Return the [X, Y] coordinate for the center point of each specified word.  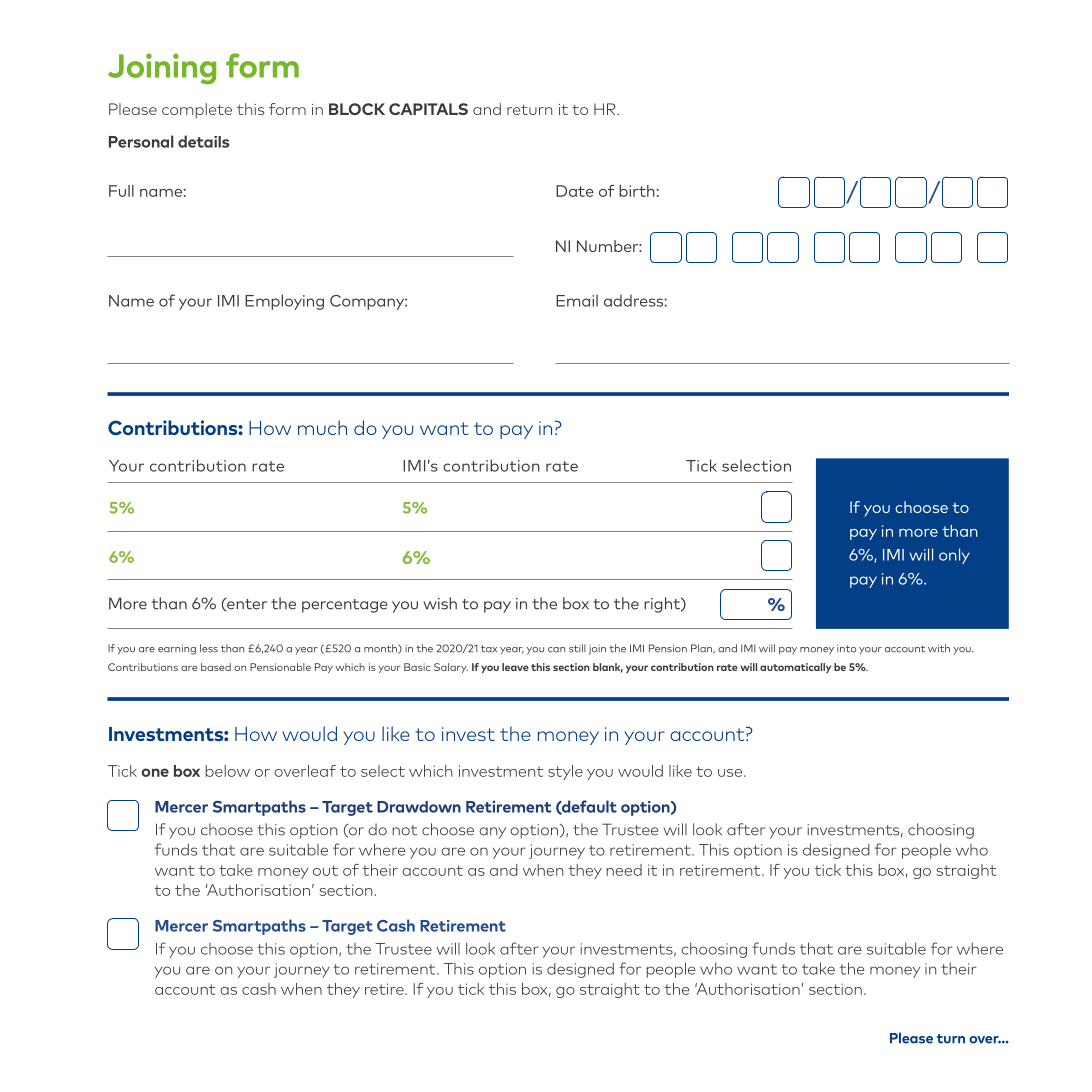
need [624, 870]
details [203, 141]
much [322, 427]
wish [440, 603]
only [954, 556]
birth [637, 191]
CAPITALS [428, 109]
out [325, 870]
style [565, 772]
